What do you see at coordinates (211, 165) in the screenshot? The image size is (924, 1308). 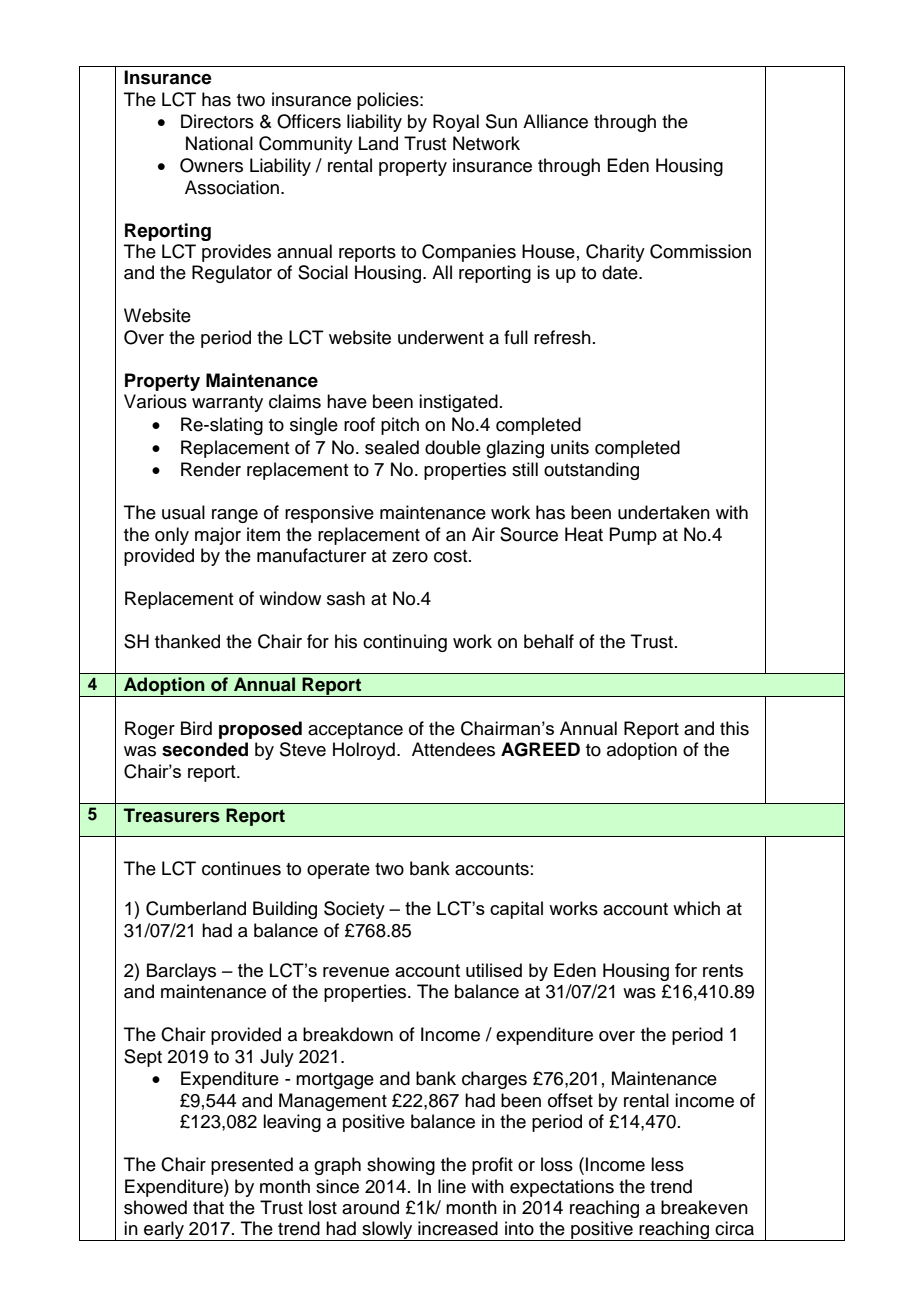 I see `Owners` at bounding box center [211, 165].
